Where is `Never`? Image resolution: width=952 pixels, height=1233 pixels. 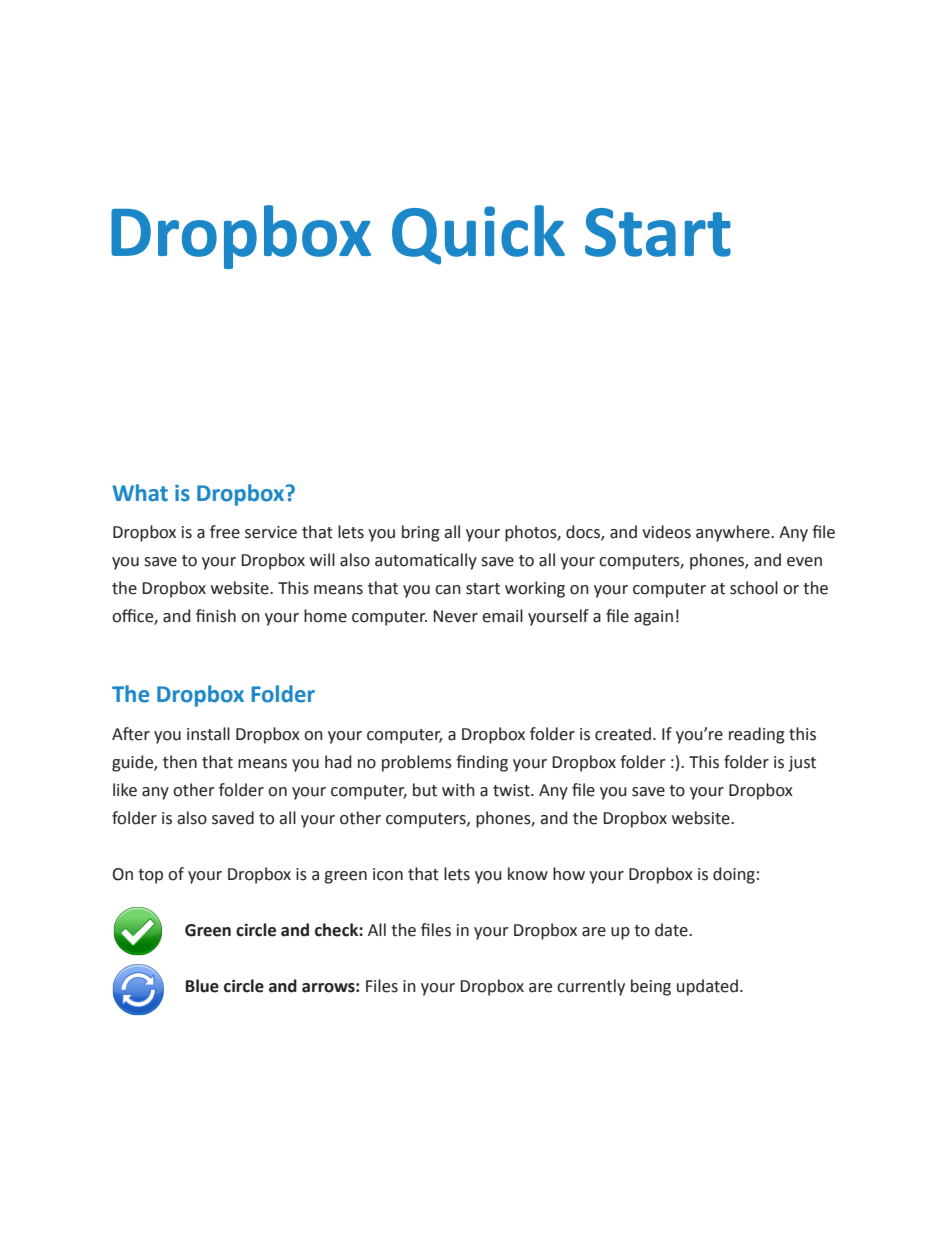
Never is located at coordinates (455, 616).
